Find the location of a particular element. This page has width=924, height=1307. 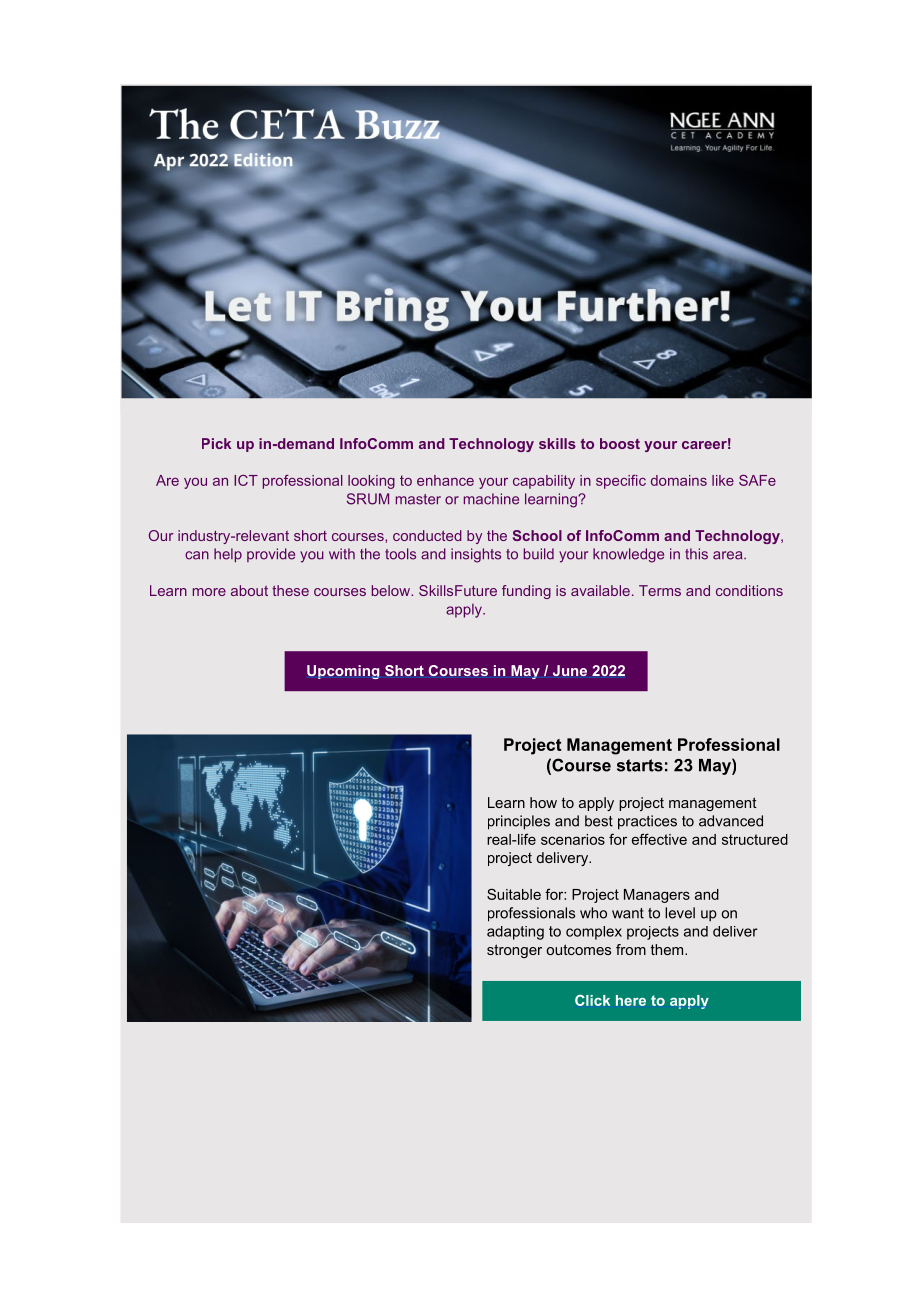

starts is located at coordinates (640, 765).
